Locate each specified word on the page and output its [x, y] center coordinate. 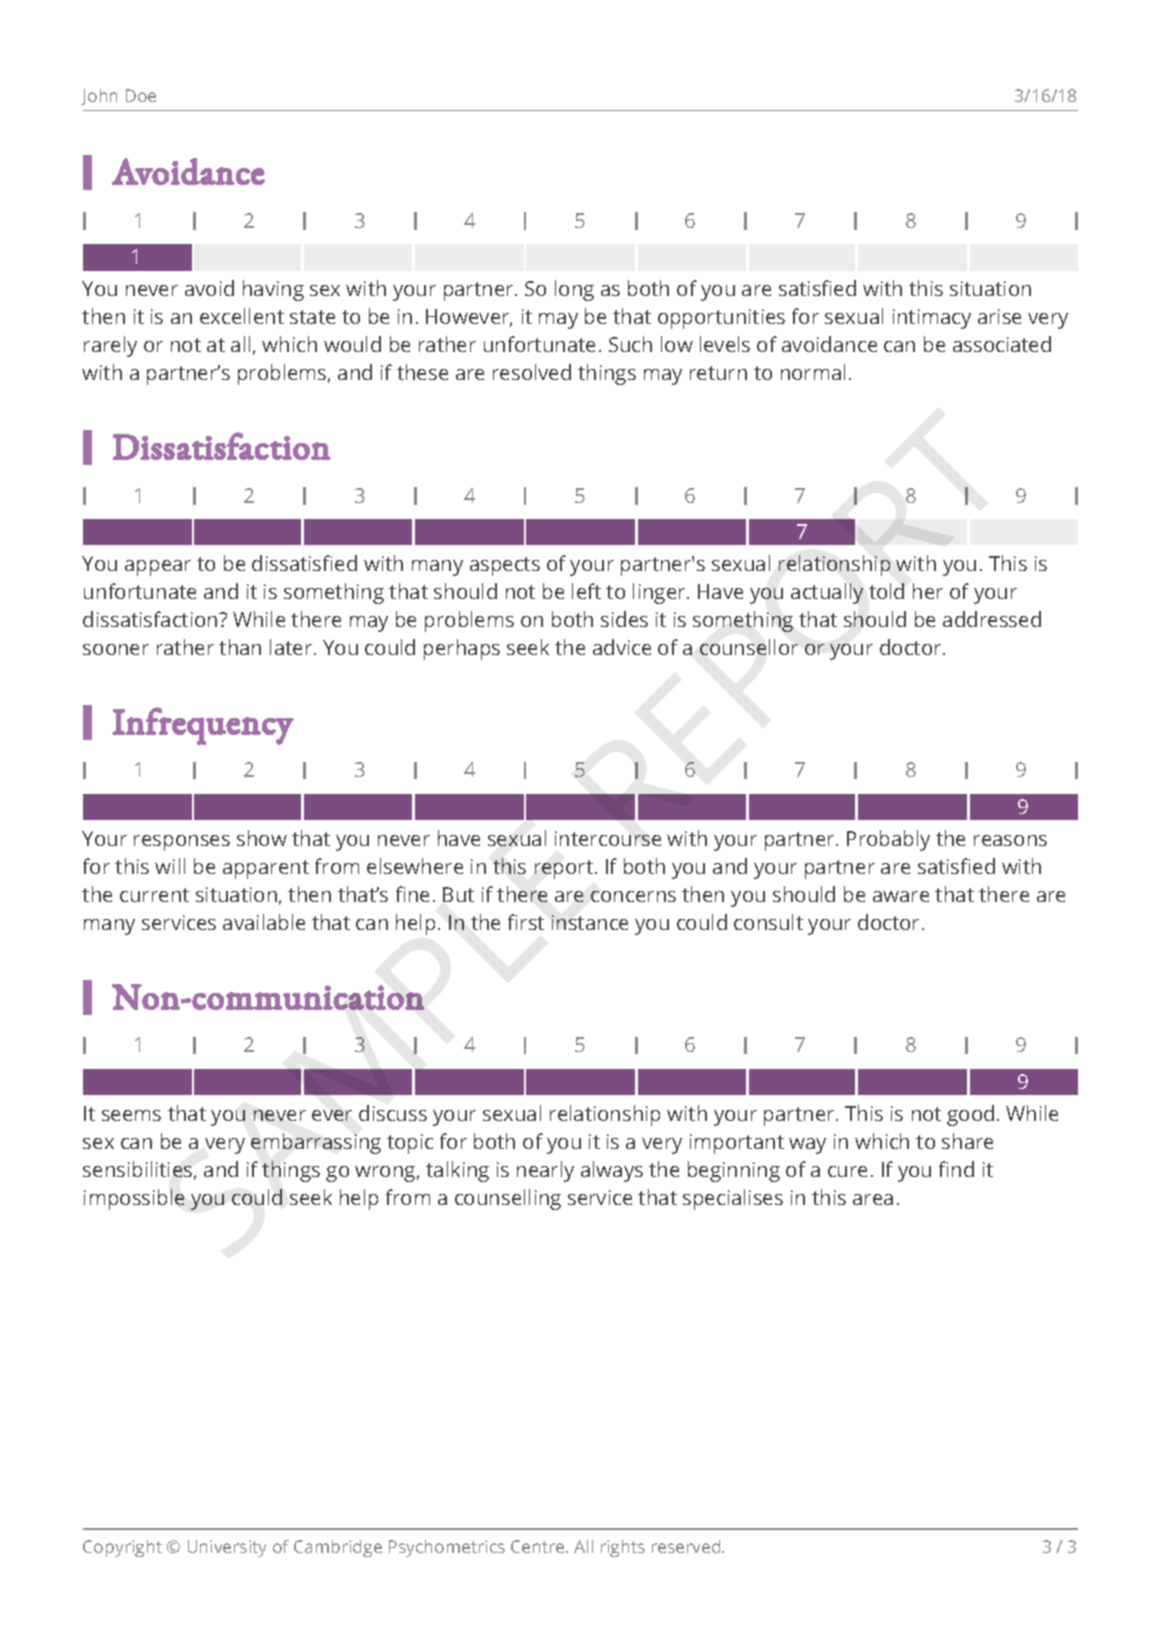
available [264, 922]
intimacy [932, 319]
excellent [242, 316]
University [227, 1548]
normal [813, 372]
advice [622, 647]
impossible [134, 1199]
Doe [141, 95]
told [886, 591]
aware [901, 896]
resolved [532, 372]
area [873, 1199]
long [574, 290]
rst [532, 923]
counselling [508, 1199]
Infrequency [203, 726]
